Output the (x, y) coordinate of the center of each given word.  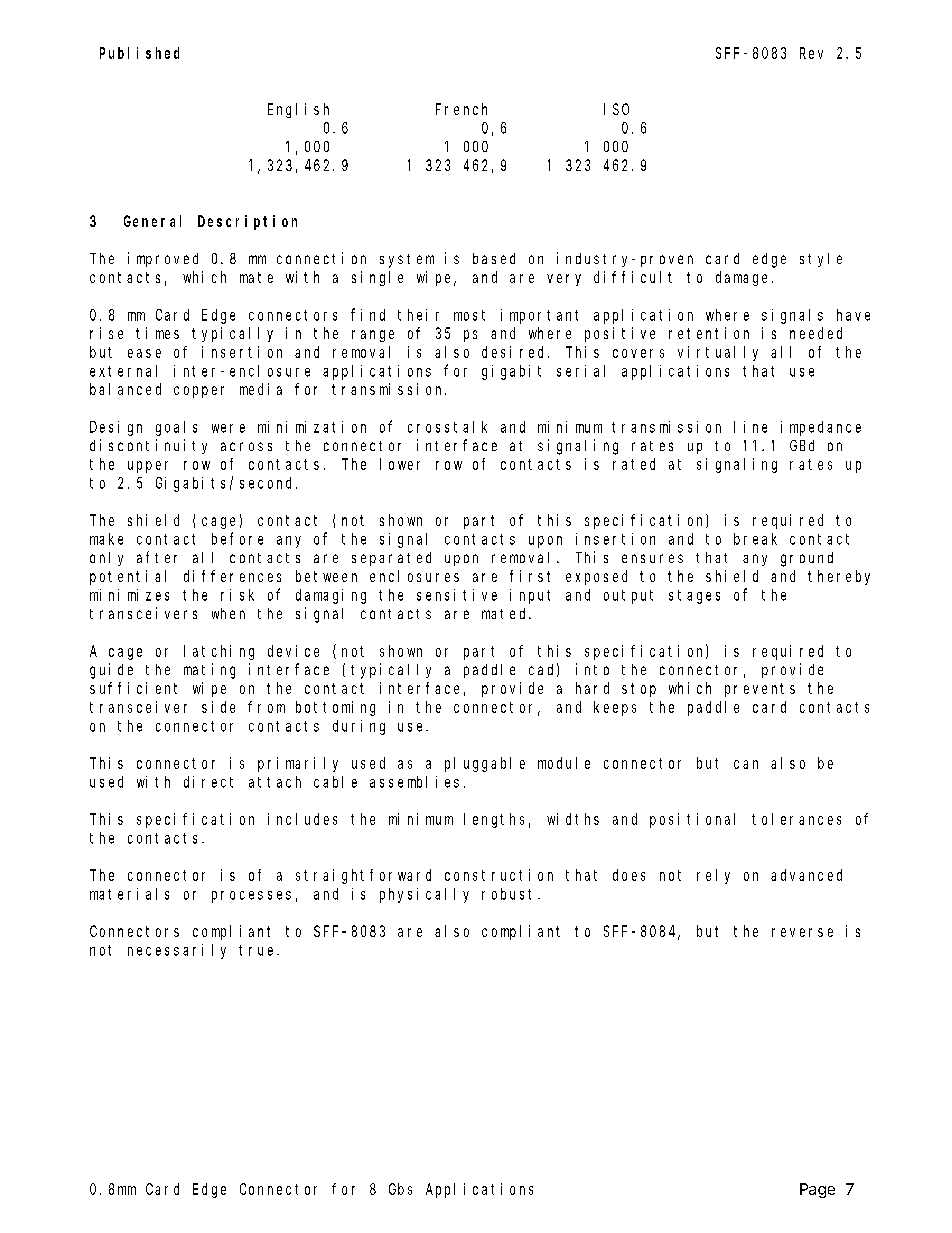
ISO (616, 109)
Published (139, 53)
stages (694, 597)
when (228, 613)
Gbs (400, 1189)
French (461, 109)
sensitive (457, 595)
